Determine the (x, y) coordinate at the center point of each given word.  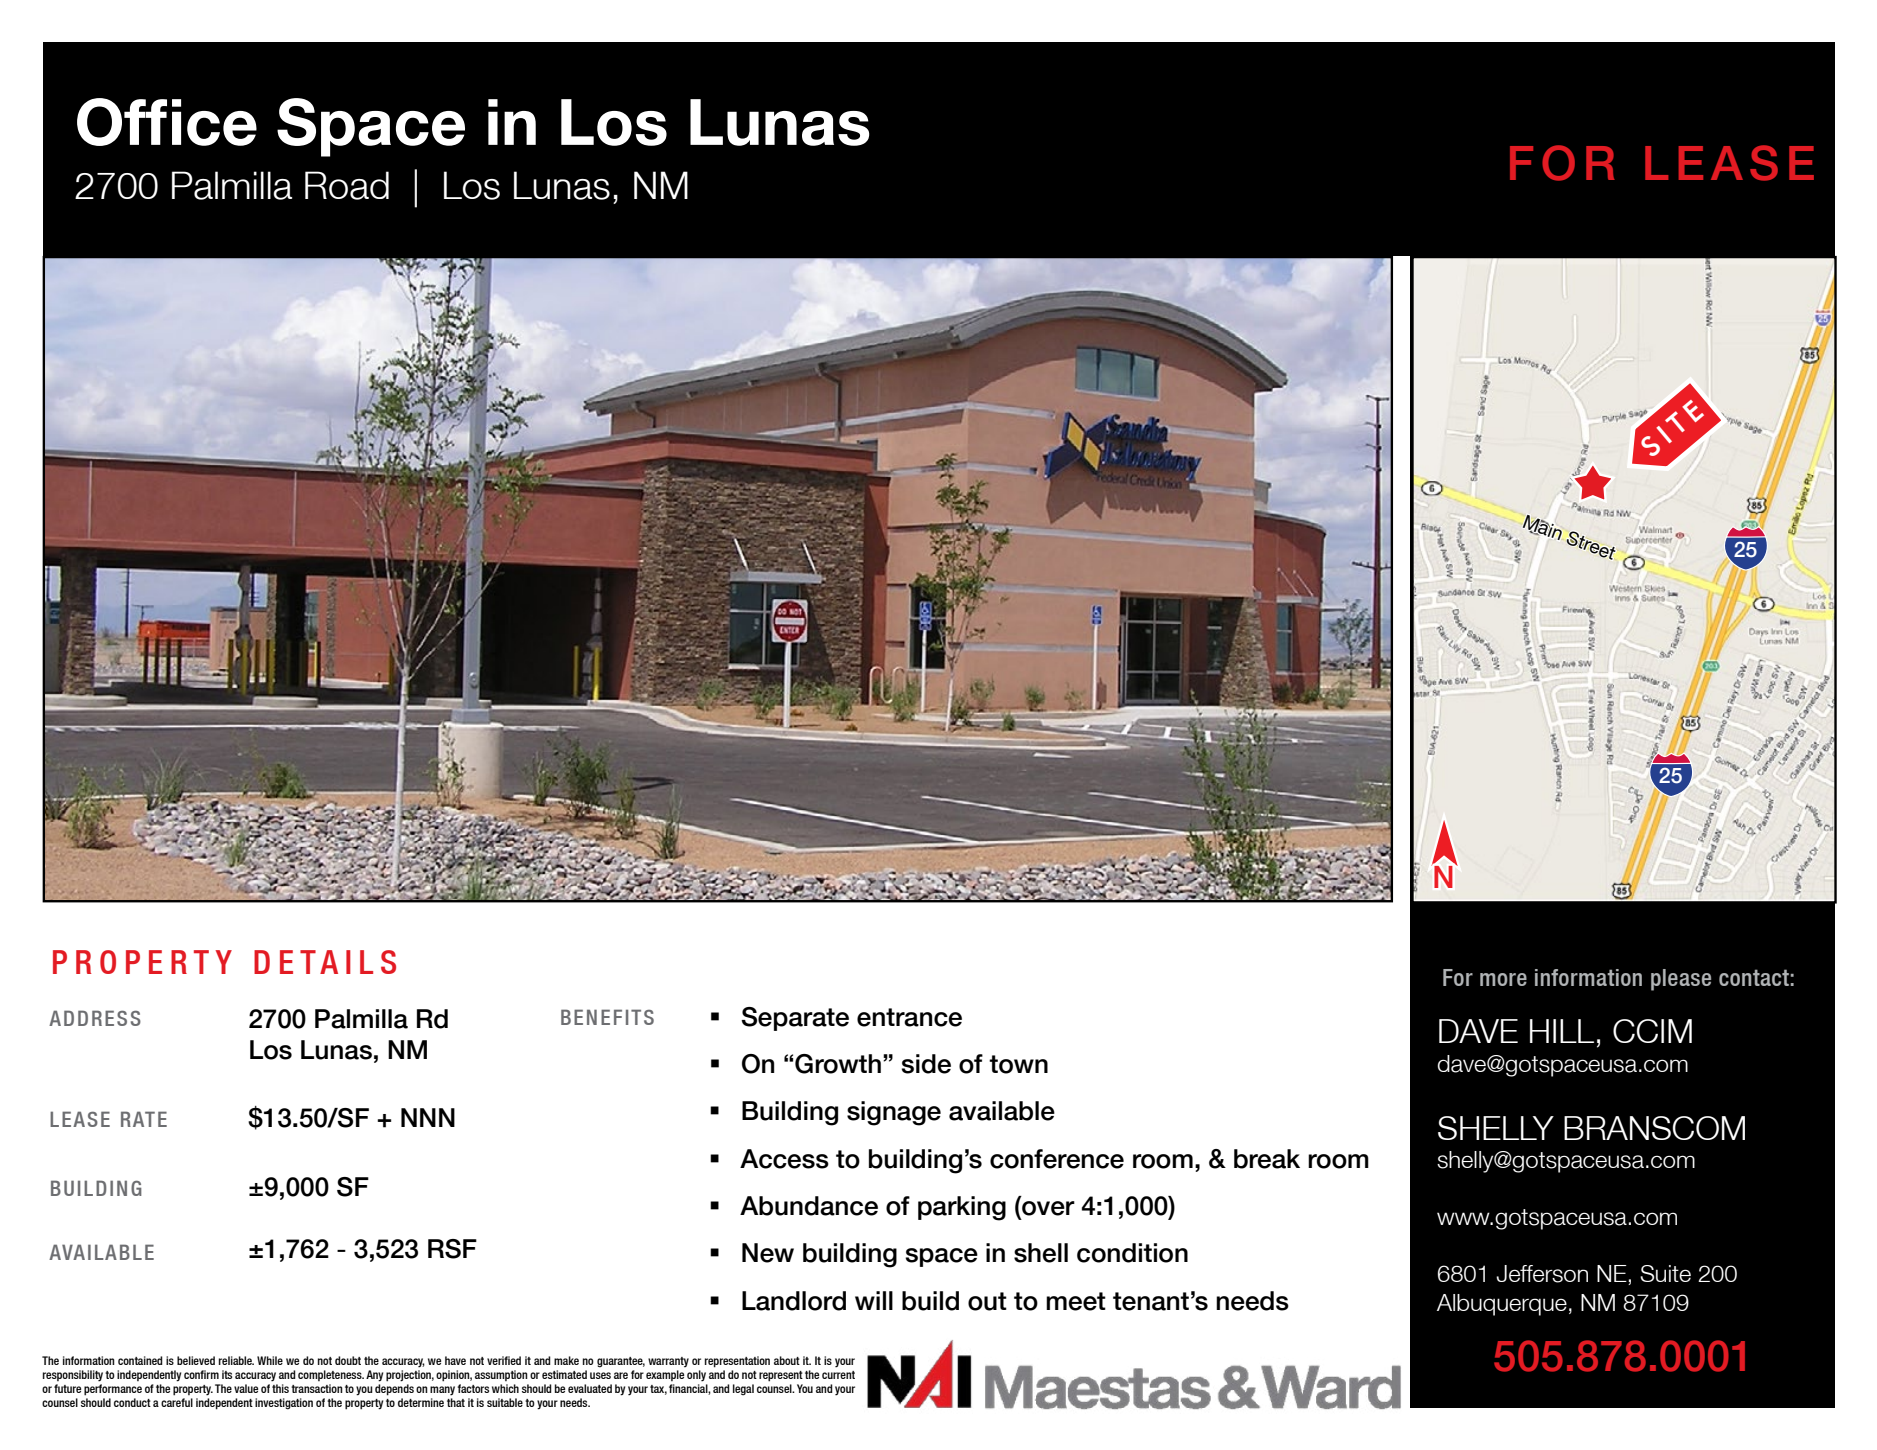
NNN (428, 1117)
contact (1754, 977)
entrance (909, 1017)
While (270, 1360)
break (1267, 1159)
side (926, 1064)
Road (347, 185)
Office (167, 122)
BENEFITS (607, 1017)
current (838, 1375)
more (1503, 979)
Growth (838, 1064)
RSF (452, 1249)
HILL (1562, 1031)
